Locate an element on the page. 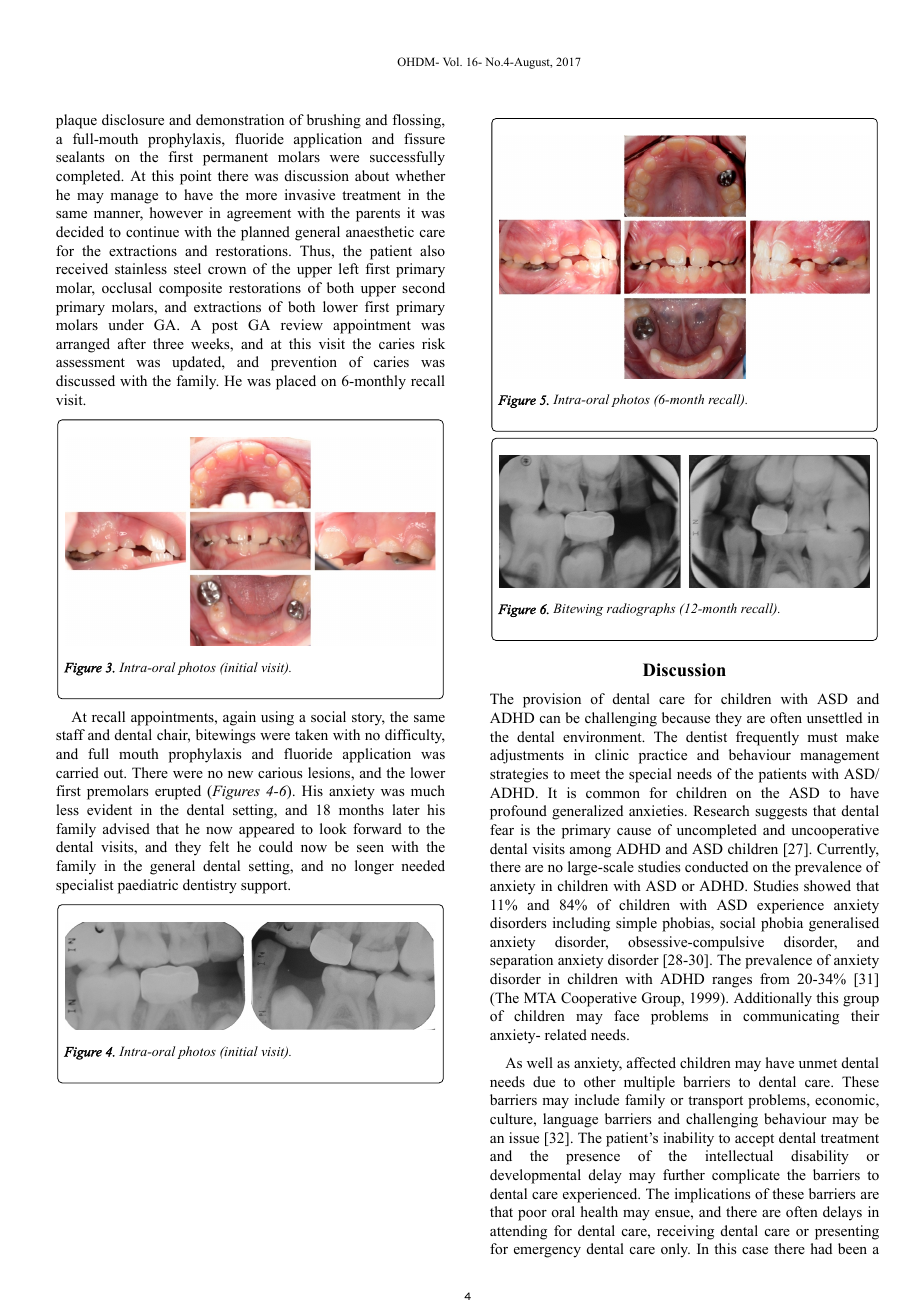 Image resolution: width=924 pixels, height=1308 pixels. needed is located at coordinates (423, 865).
